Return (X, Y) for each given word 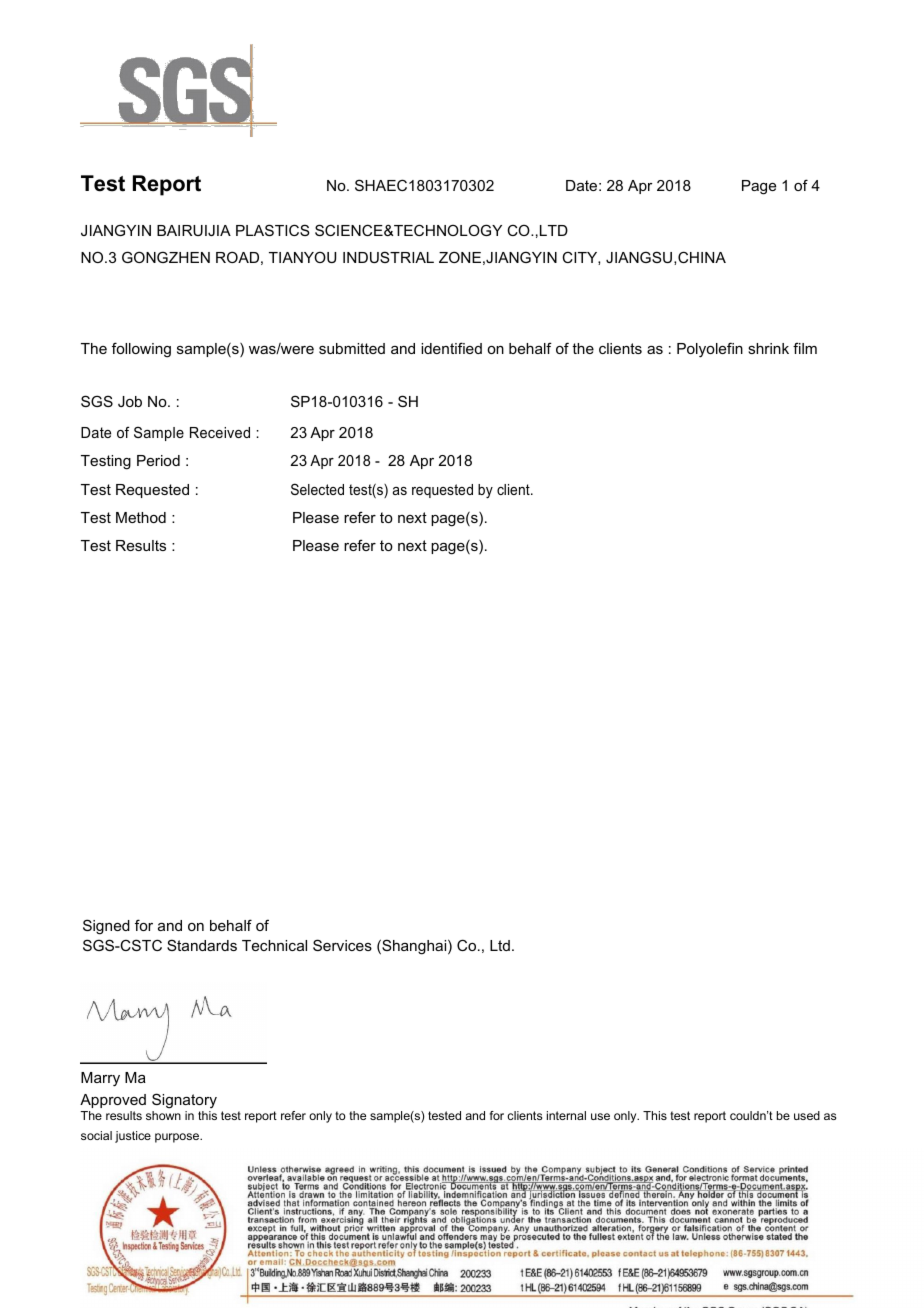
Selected (317, 489)
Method (141, 517)
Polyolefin (710, 350)
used (807, 1115)
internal (566, 1115)
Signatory (184, 1101)
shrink (768, 348)
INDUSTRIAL (388, 257)
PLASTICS (273, 230)
